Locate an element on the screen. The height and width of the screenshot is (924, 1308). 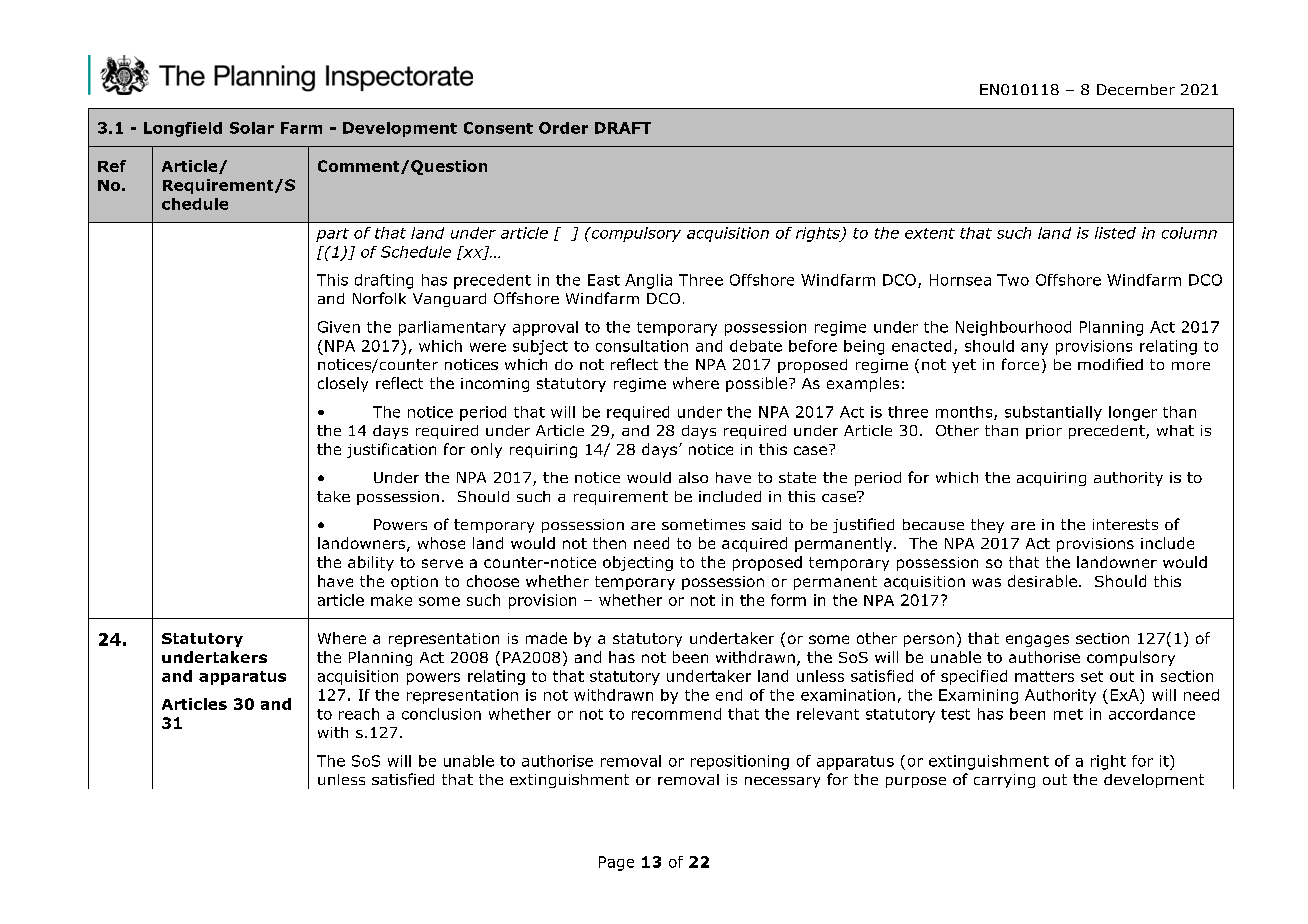
Two is located at coordinates (1013, 280).
